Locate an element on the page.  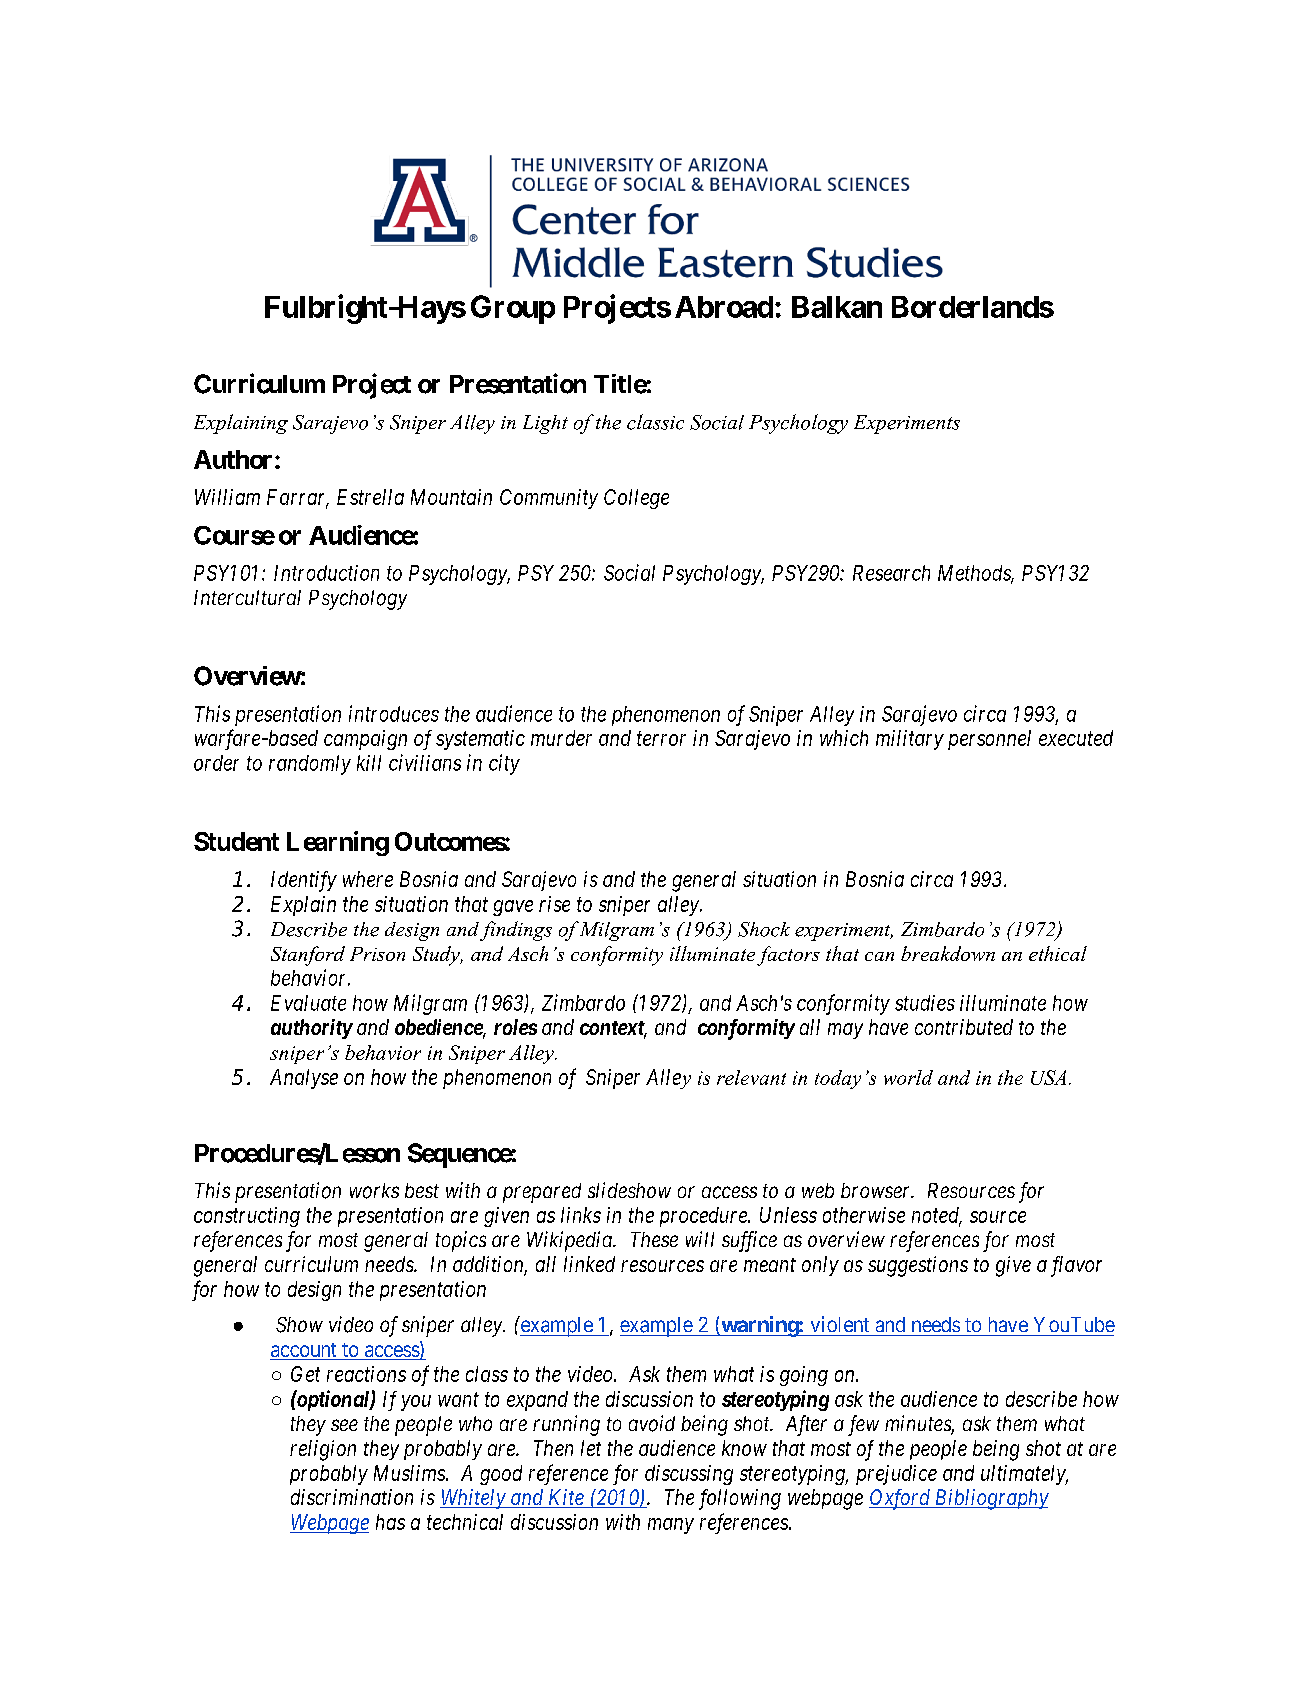
Introduction is located at coordinates (326, 573).
